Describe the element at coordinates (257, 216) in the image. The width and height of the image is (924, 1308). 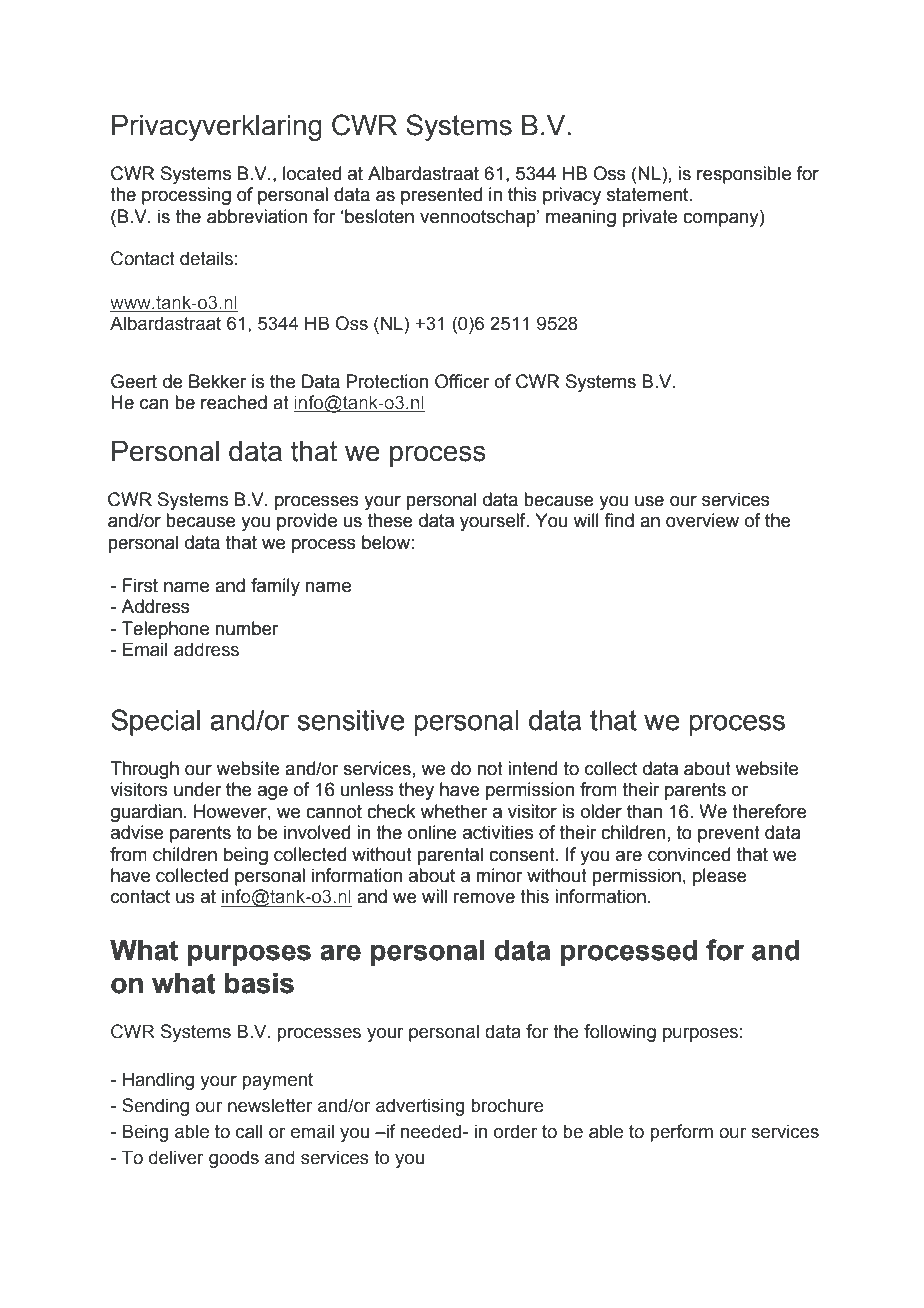
I see `abbreviation` at that location.
